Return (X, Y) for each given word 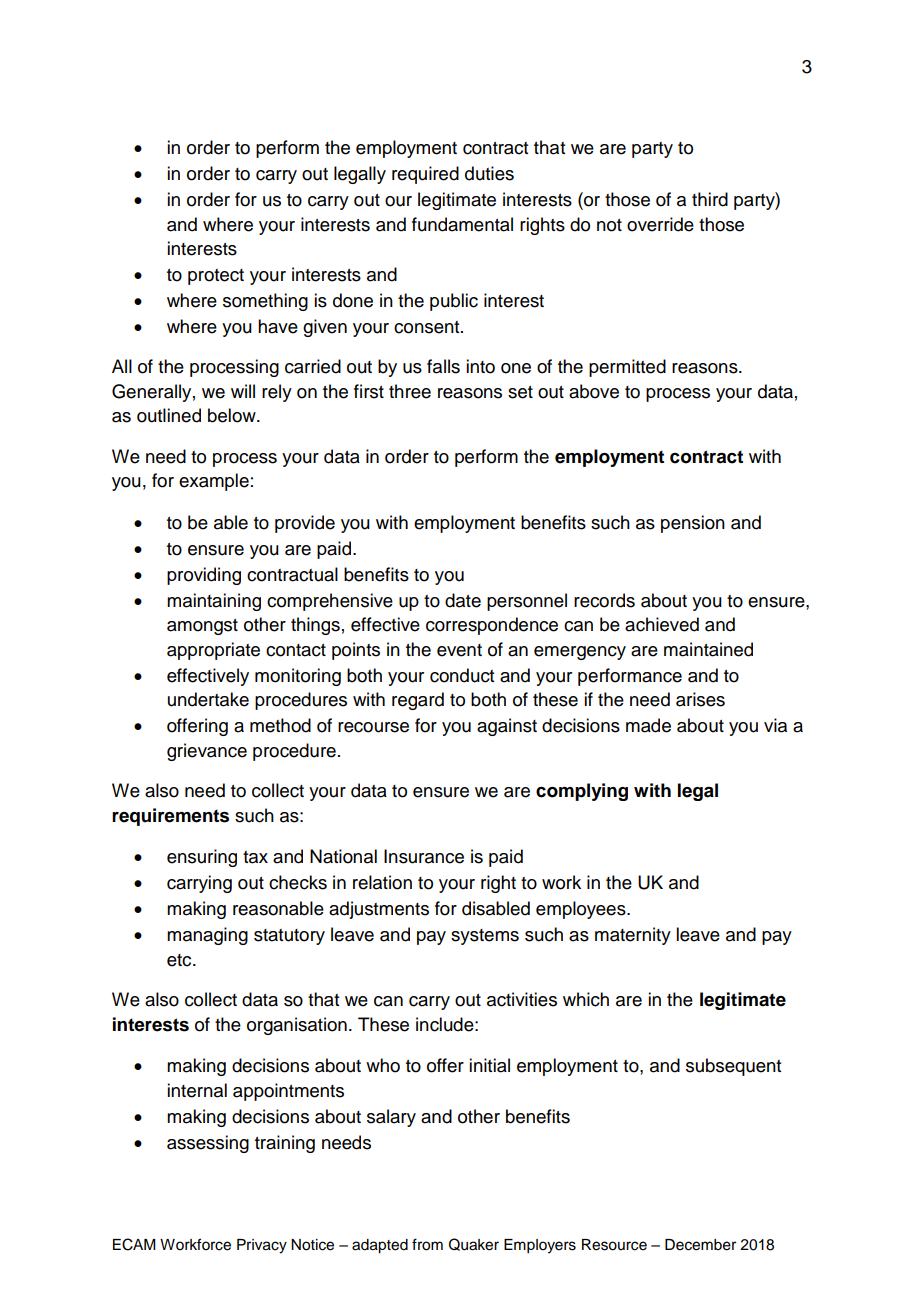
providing (204, 576)
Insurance (424, 856)
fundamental (462, 224)
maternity (633, 936)
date (463, 600)
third (710, 199)
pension (693, 524)
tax (255, 857)
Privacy (262, 1246)
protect (216, 277)
